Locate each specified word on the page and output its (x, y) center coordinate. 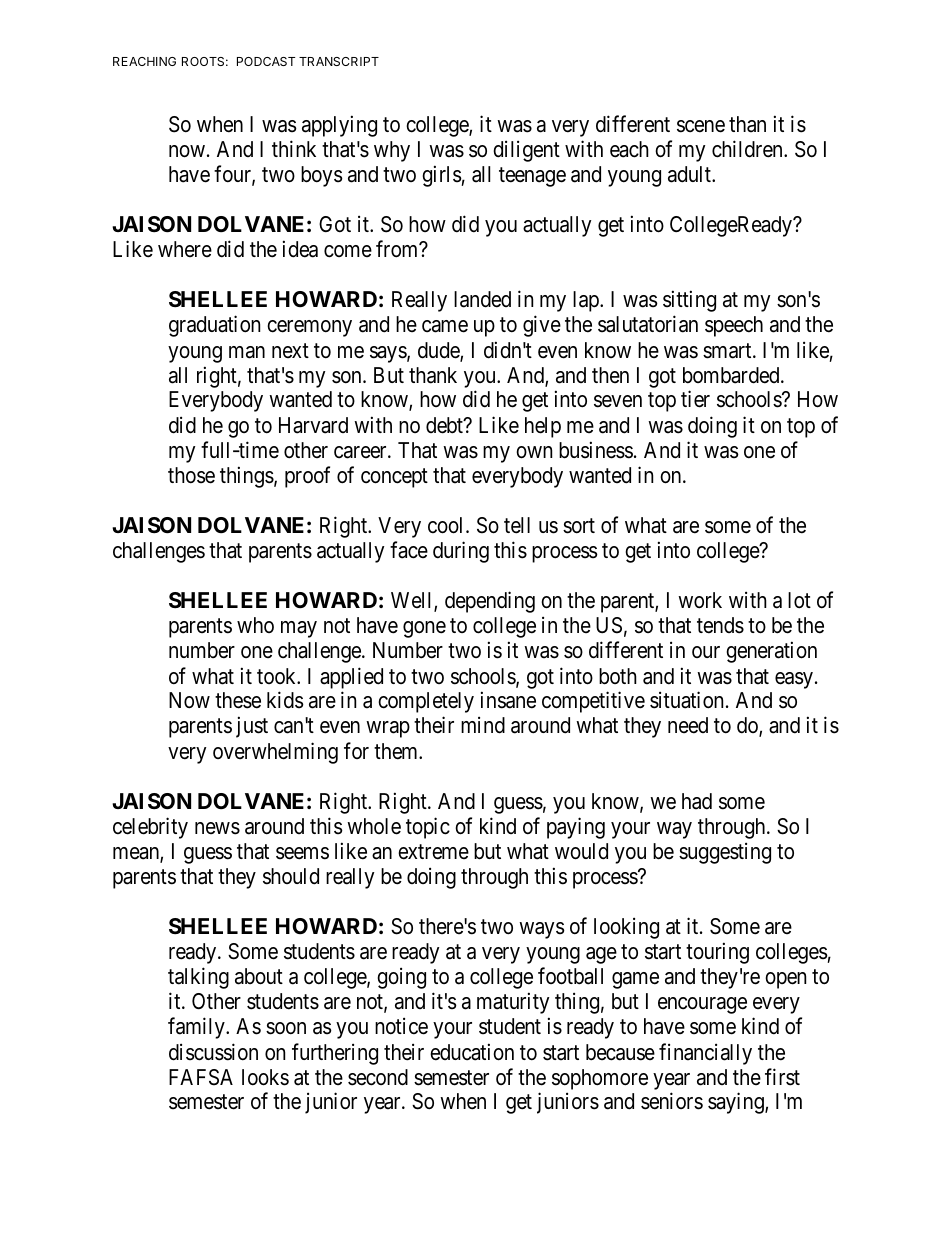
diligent (526, 151)
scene (701, 126)
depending (490, 602)
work (700, 600)
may (299, 629)
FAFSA (201, 1077)
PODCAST (266, 61)
